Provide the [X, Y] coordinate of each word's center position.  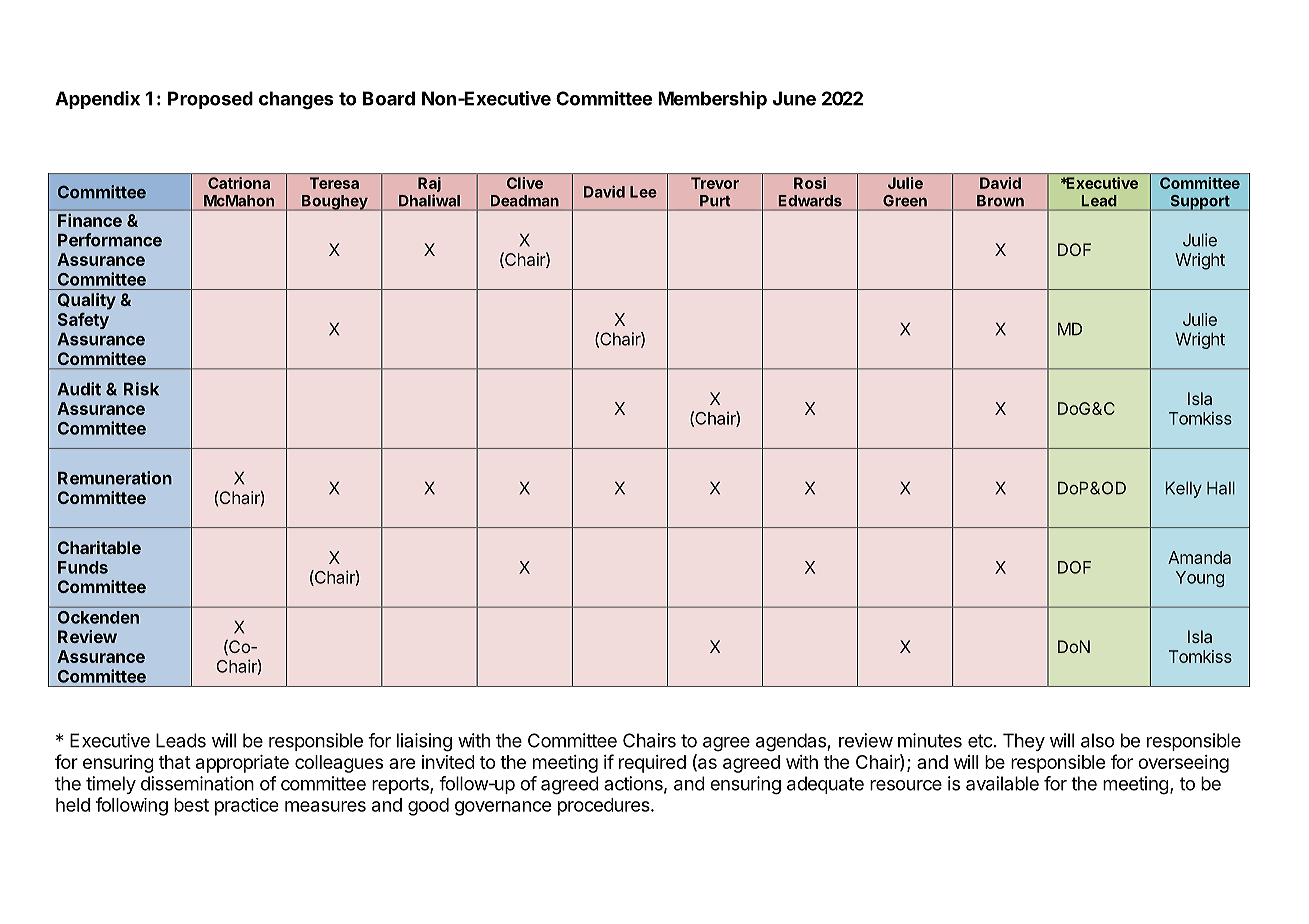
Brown [1000, 200]
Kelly [1183, 490]
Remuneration [115, 478]
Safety [83, 320]
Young [1199, 579]
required [652, 764]
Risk [141, 389]
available [1002, 783]
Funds [83, 567]
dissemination [197, 783]
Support [1199, 203]
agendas [791, 742]
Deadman [525, 200]
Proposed [210, 100]
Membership [712, 100]
